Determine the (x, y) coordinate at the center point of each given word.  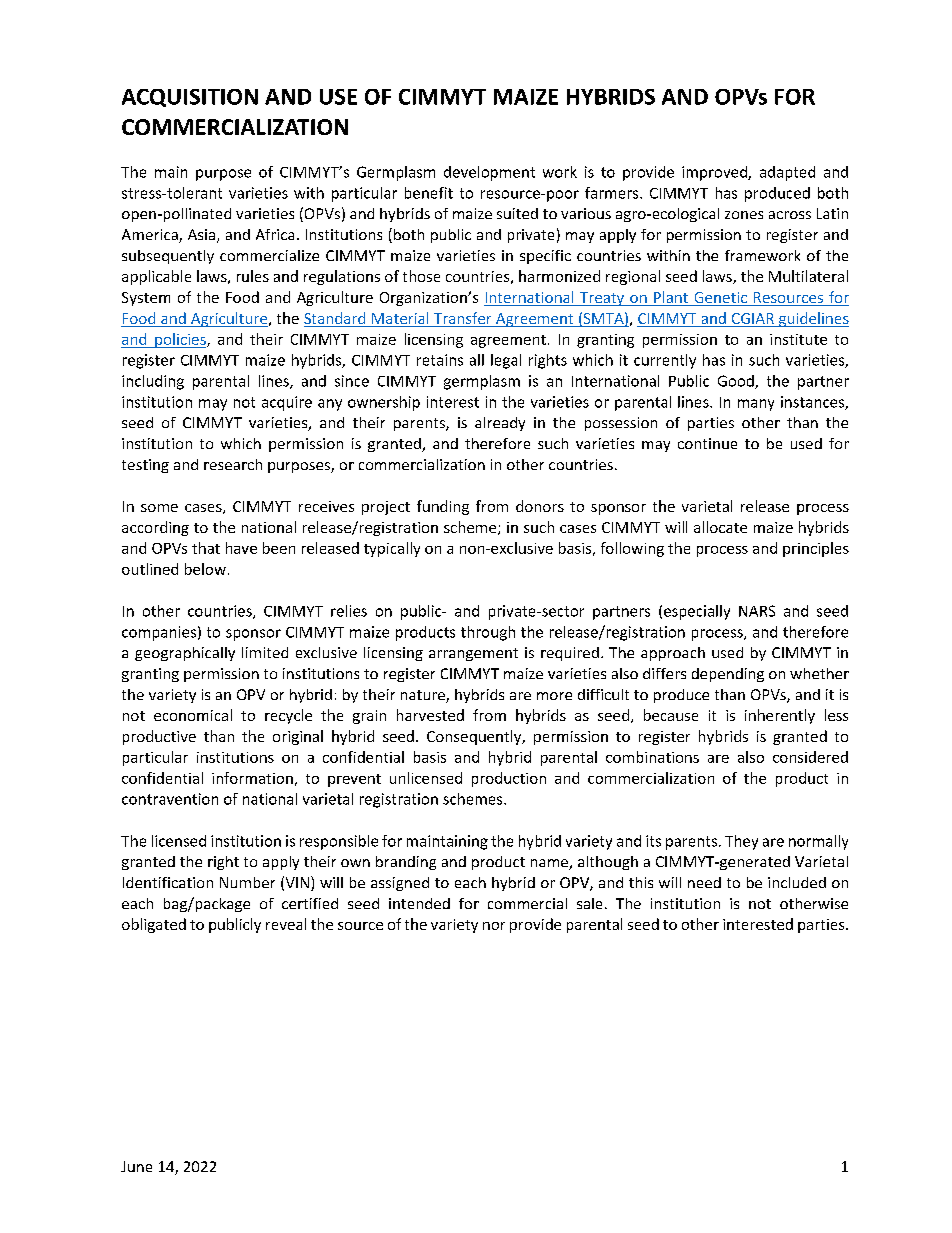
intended (419, 903)
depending (728, 675)
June (136, 1166)
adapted (787, 173)
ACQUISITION (190, 98)
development (489, 173)
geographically (185, 654)
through (488, 633)
